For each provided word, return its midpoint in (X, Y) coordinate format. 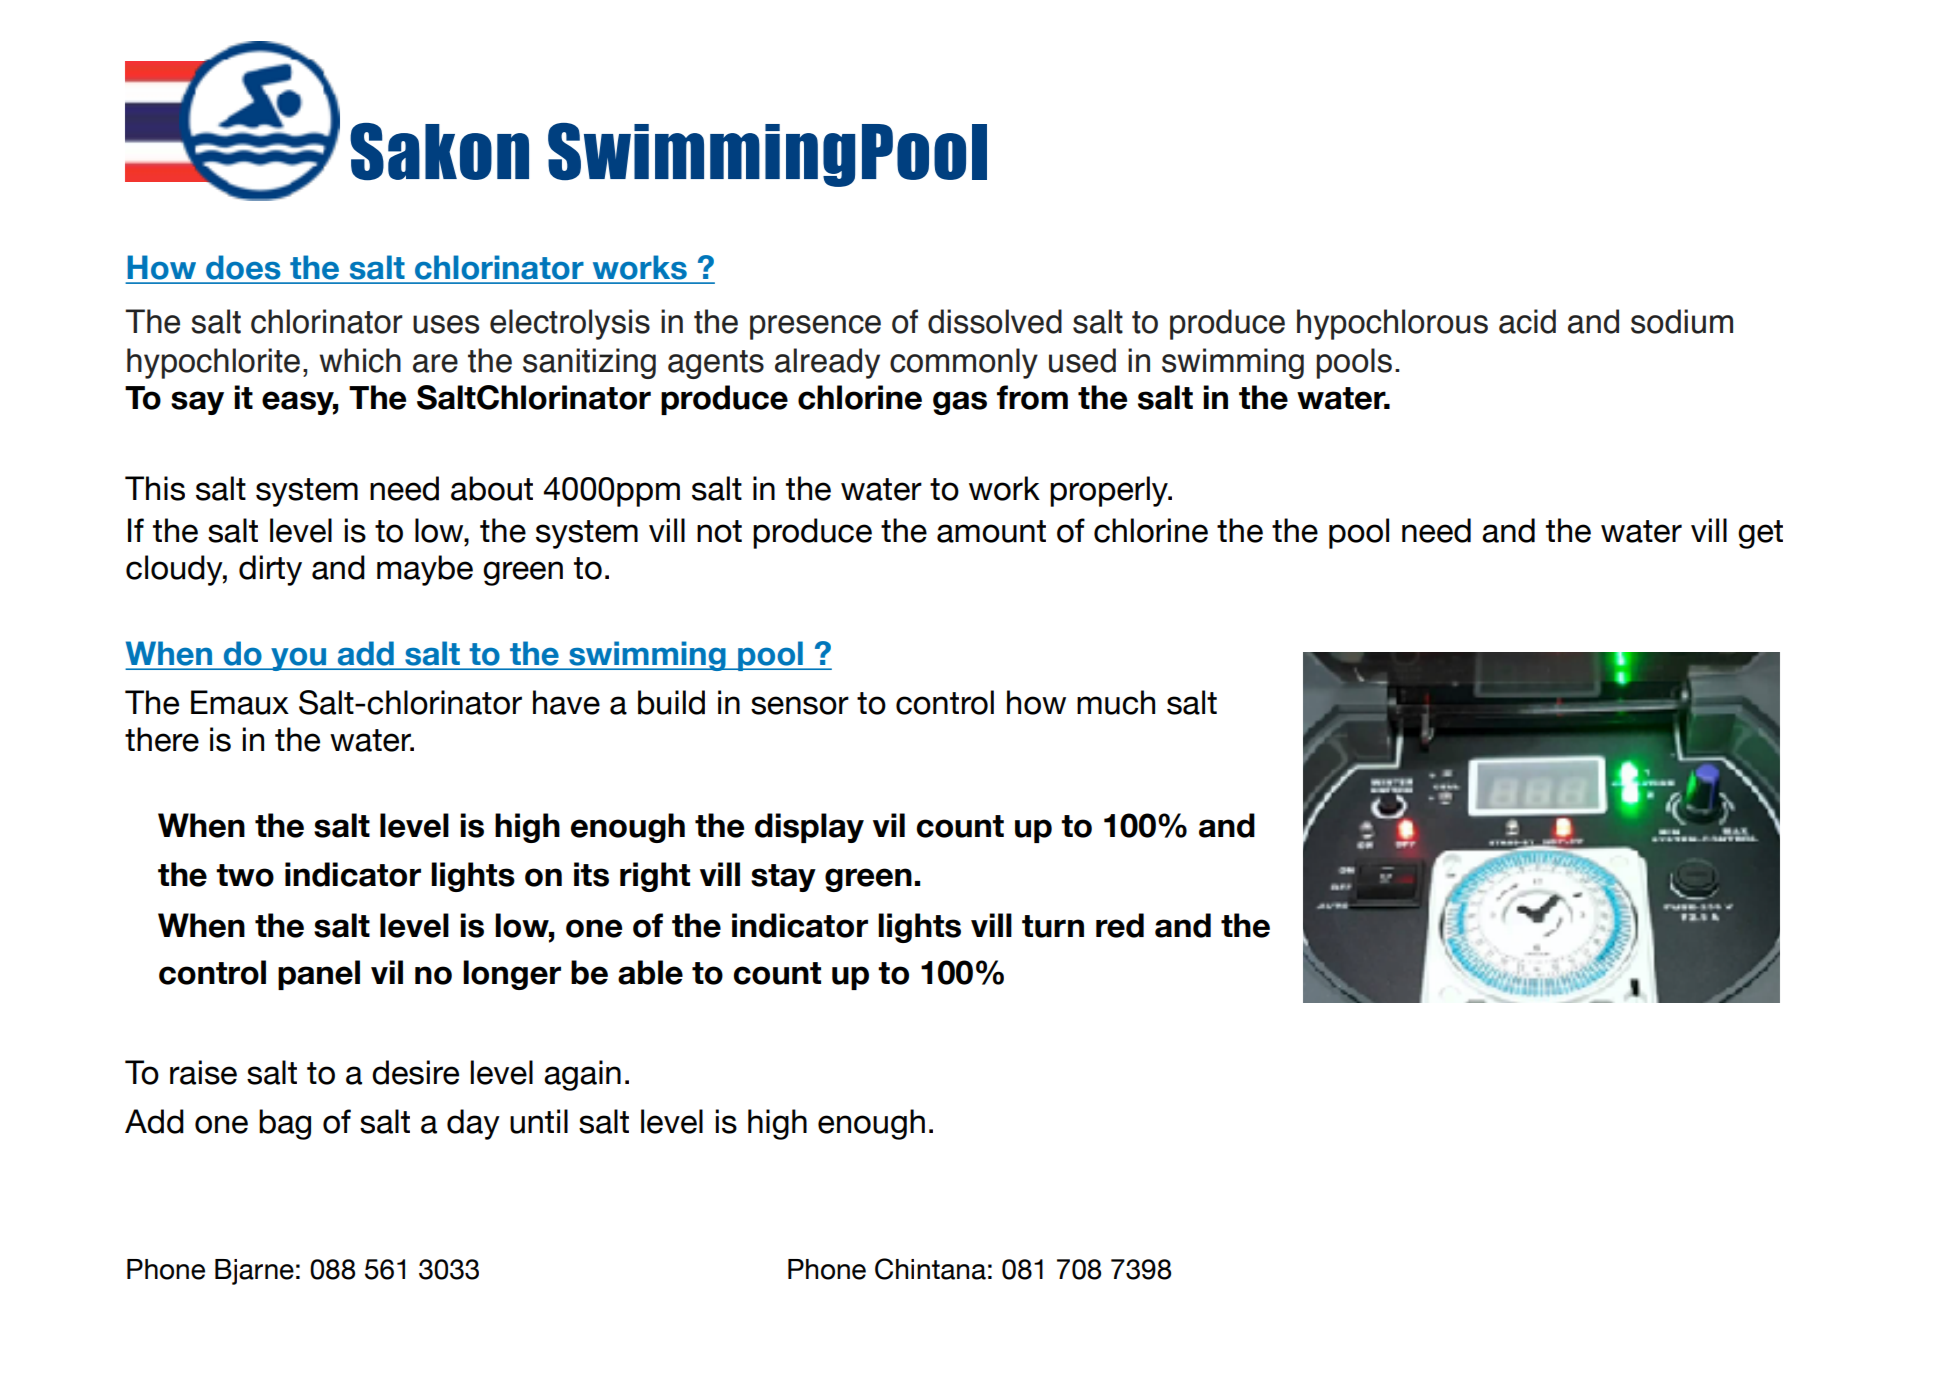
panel (319, 975)
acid (1527, 321)
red (1120, 925)
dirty (270, 570)
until (539, 1121)
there (162, 739)
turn (1053, 926)
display (809, 828)
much (1116, 702)
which (360, 360)
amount (991, 531)
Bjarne (254, 1272)
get (1760, 534)
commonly (964, 363)
